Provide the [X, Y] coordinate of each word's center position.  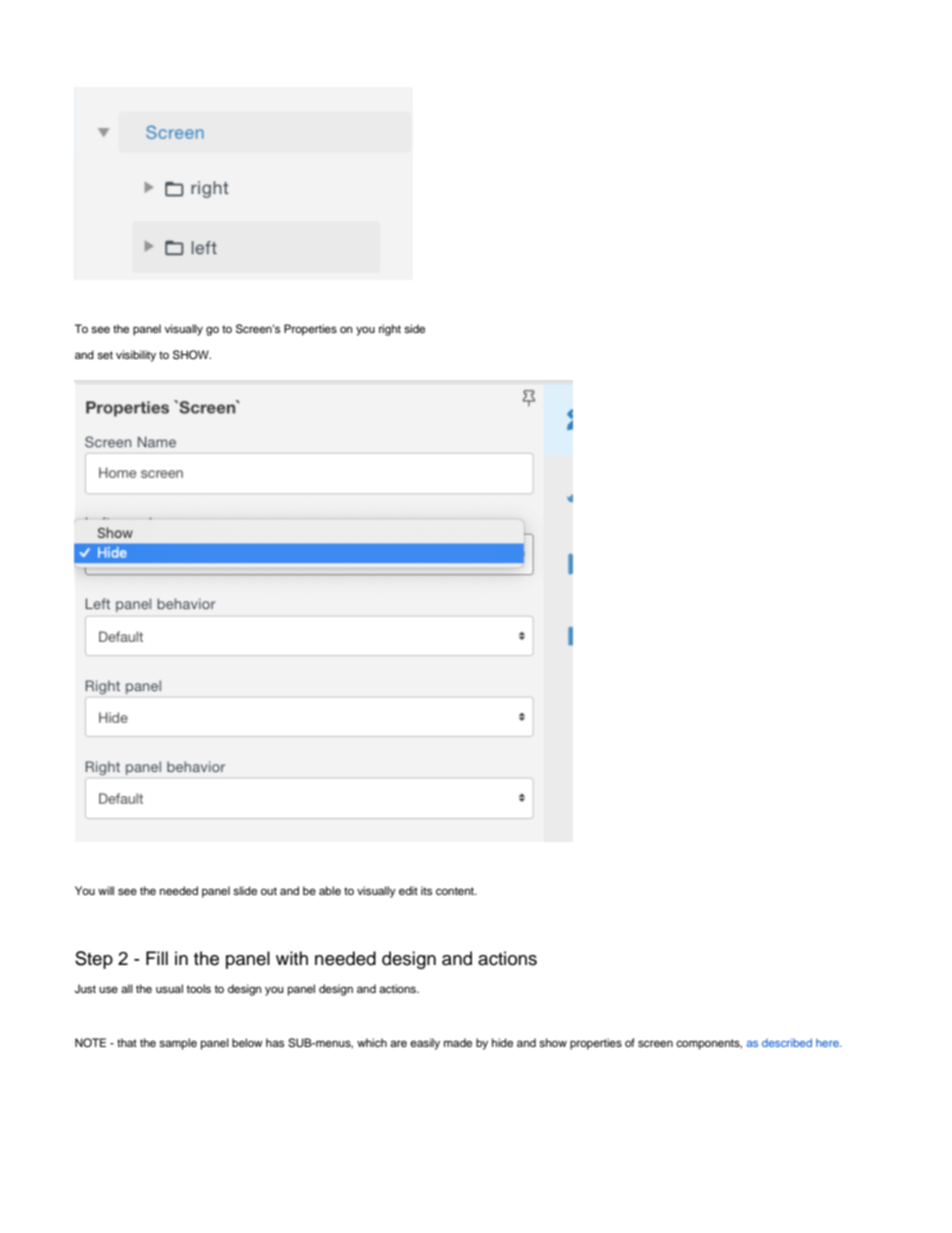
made [458, 1042]
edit [408, 890]
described [787, 1042]
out [269, 891]
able [330, 890]
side [414, 328]
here [828, 1043]
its [426, 890]
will [106, 890]
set [105, 355]
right [390, 330]
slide [245, 890]
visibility [136, 356]
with [292, 958]
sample [178, 1044]
